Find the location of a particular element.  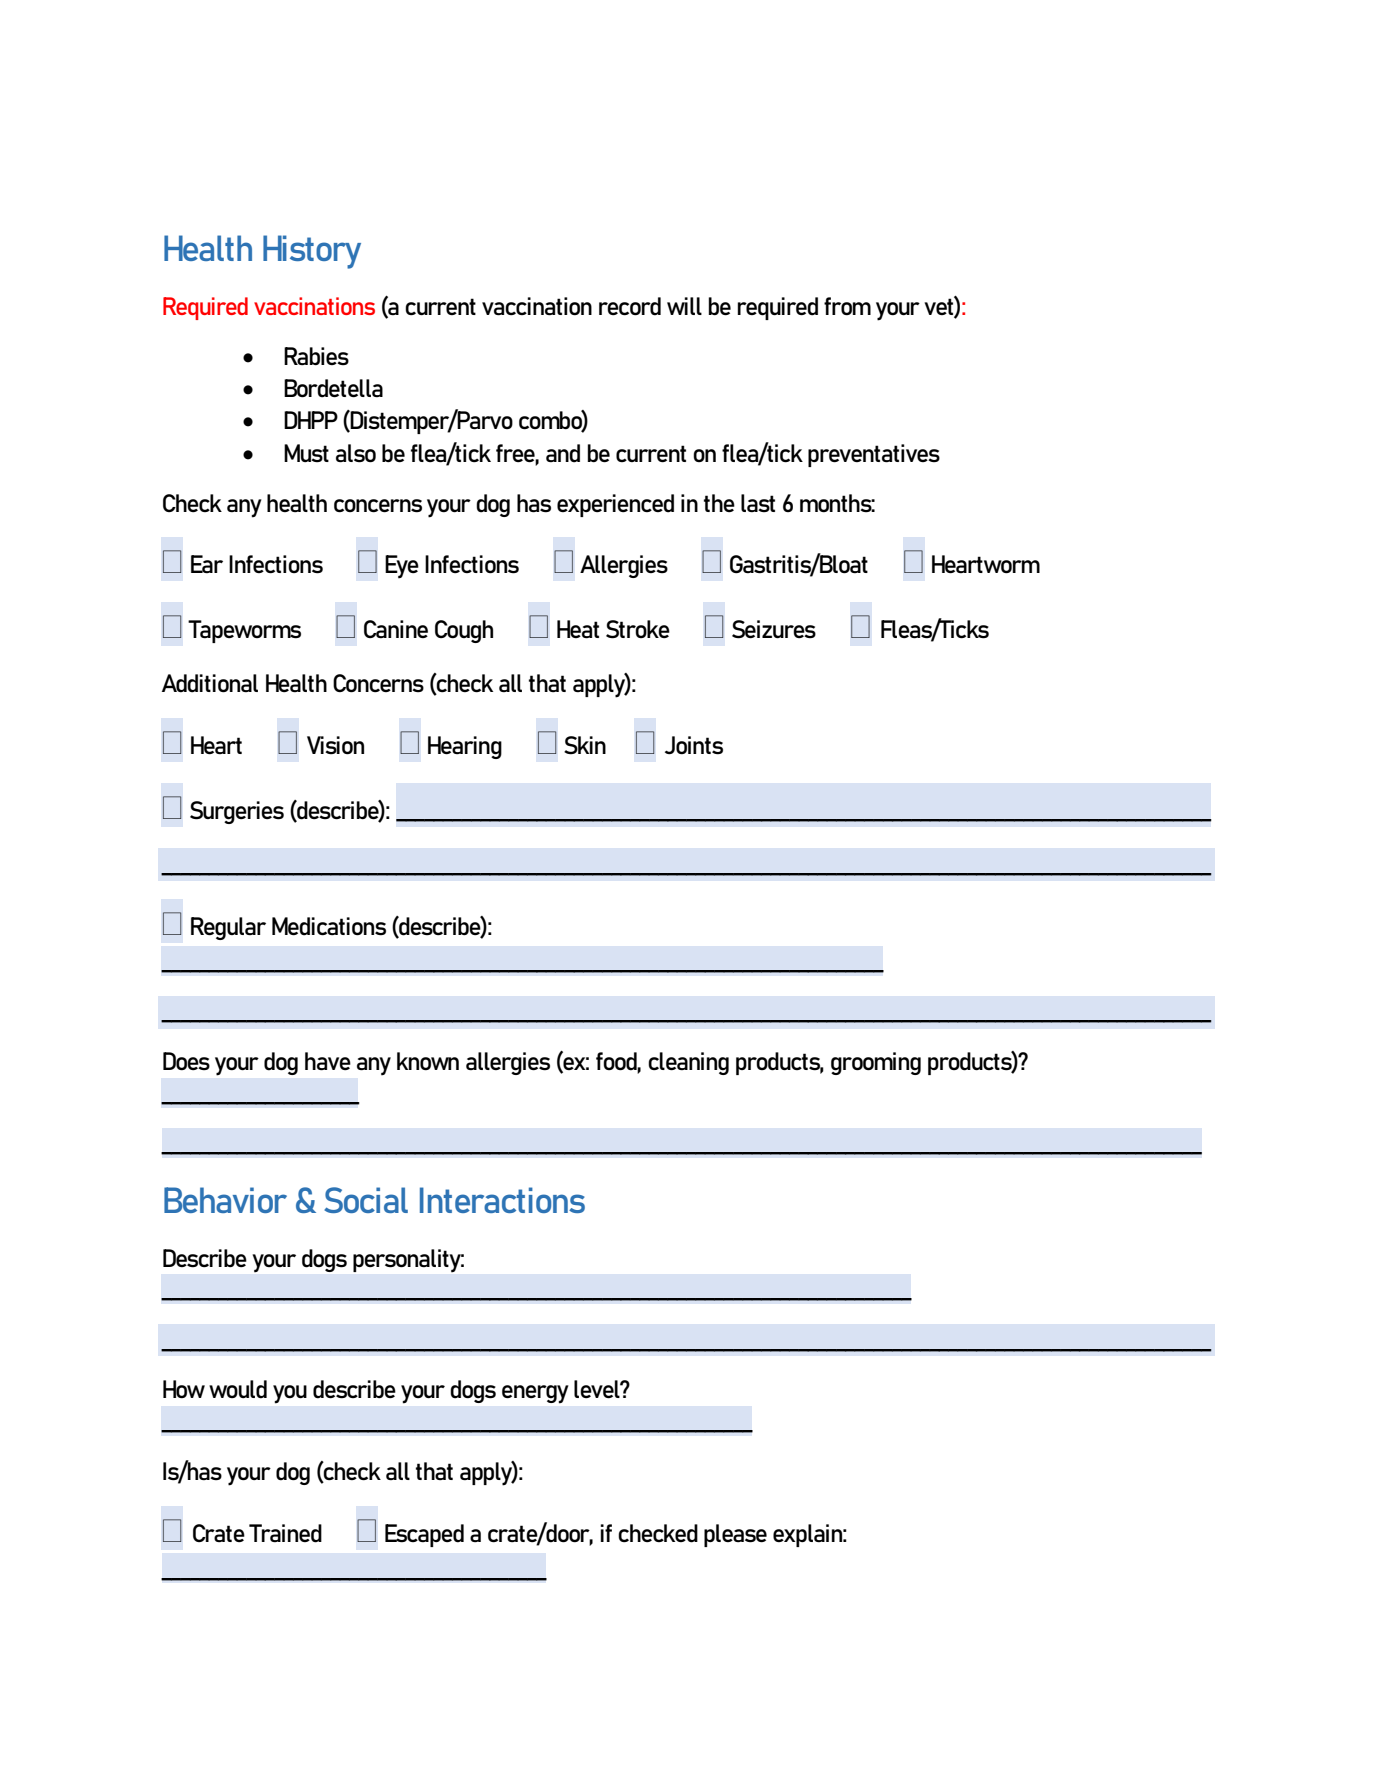

grooming is located at coordinates (876, 1063).
